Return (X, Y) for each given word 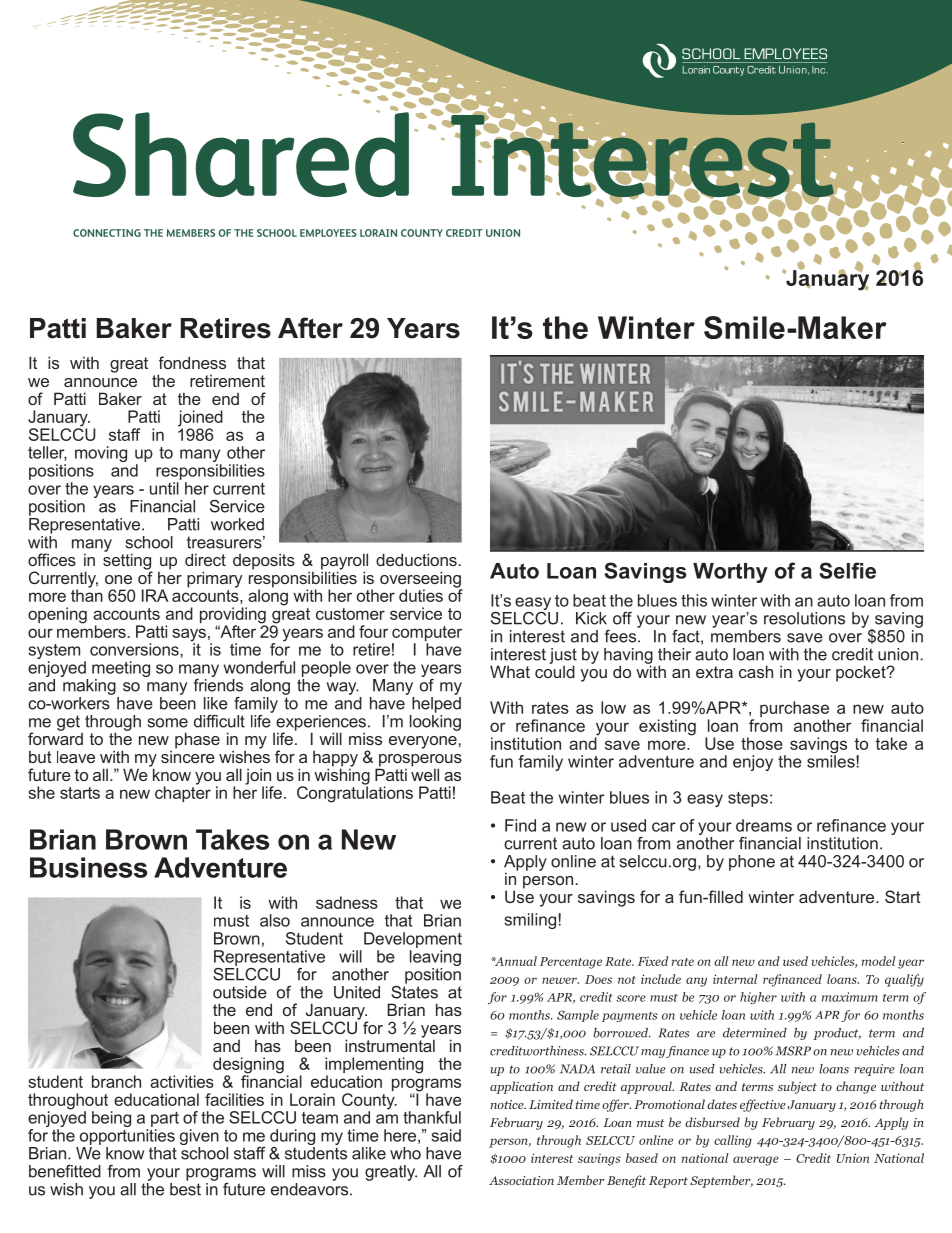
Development (413, 940)
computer (427, 635)
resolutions (804, 618)
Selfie (847, 570)
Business (88, 867)
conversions (135, 649)
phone (752, 863)
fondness (192, 362)
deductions (416, 559)
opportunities (127, 1137)
